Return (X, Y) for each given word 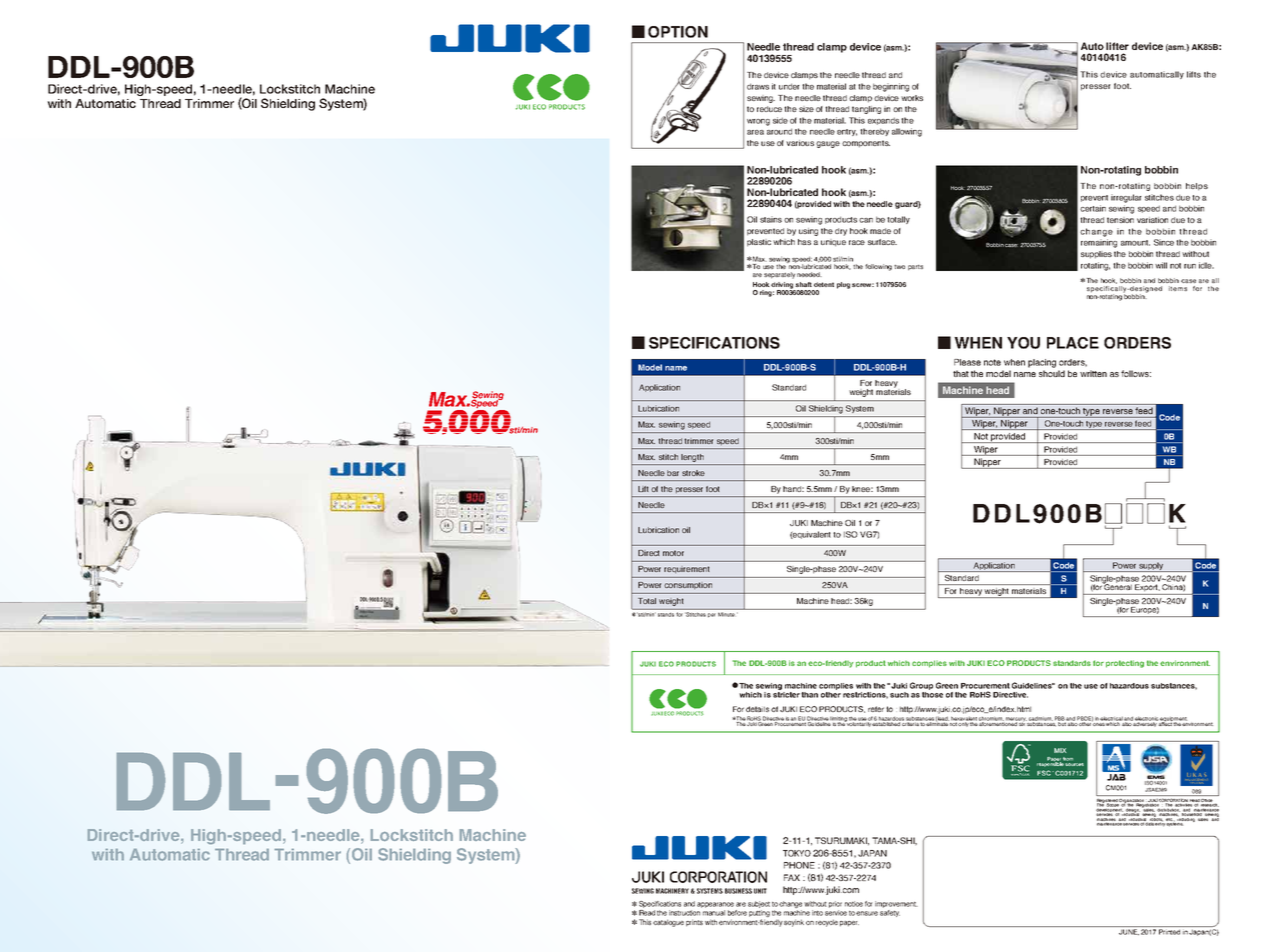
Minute (726, 615)
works (912, 98)
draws (758, 86)
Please (967, 362)
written (1093, 373)
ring (767, 293)
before (737, 913)
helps (1197, 187)
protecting (1125, 664)
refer (876, 709)
